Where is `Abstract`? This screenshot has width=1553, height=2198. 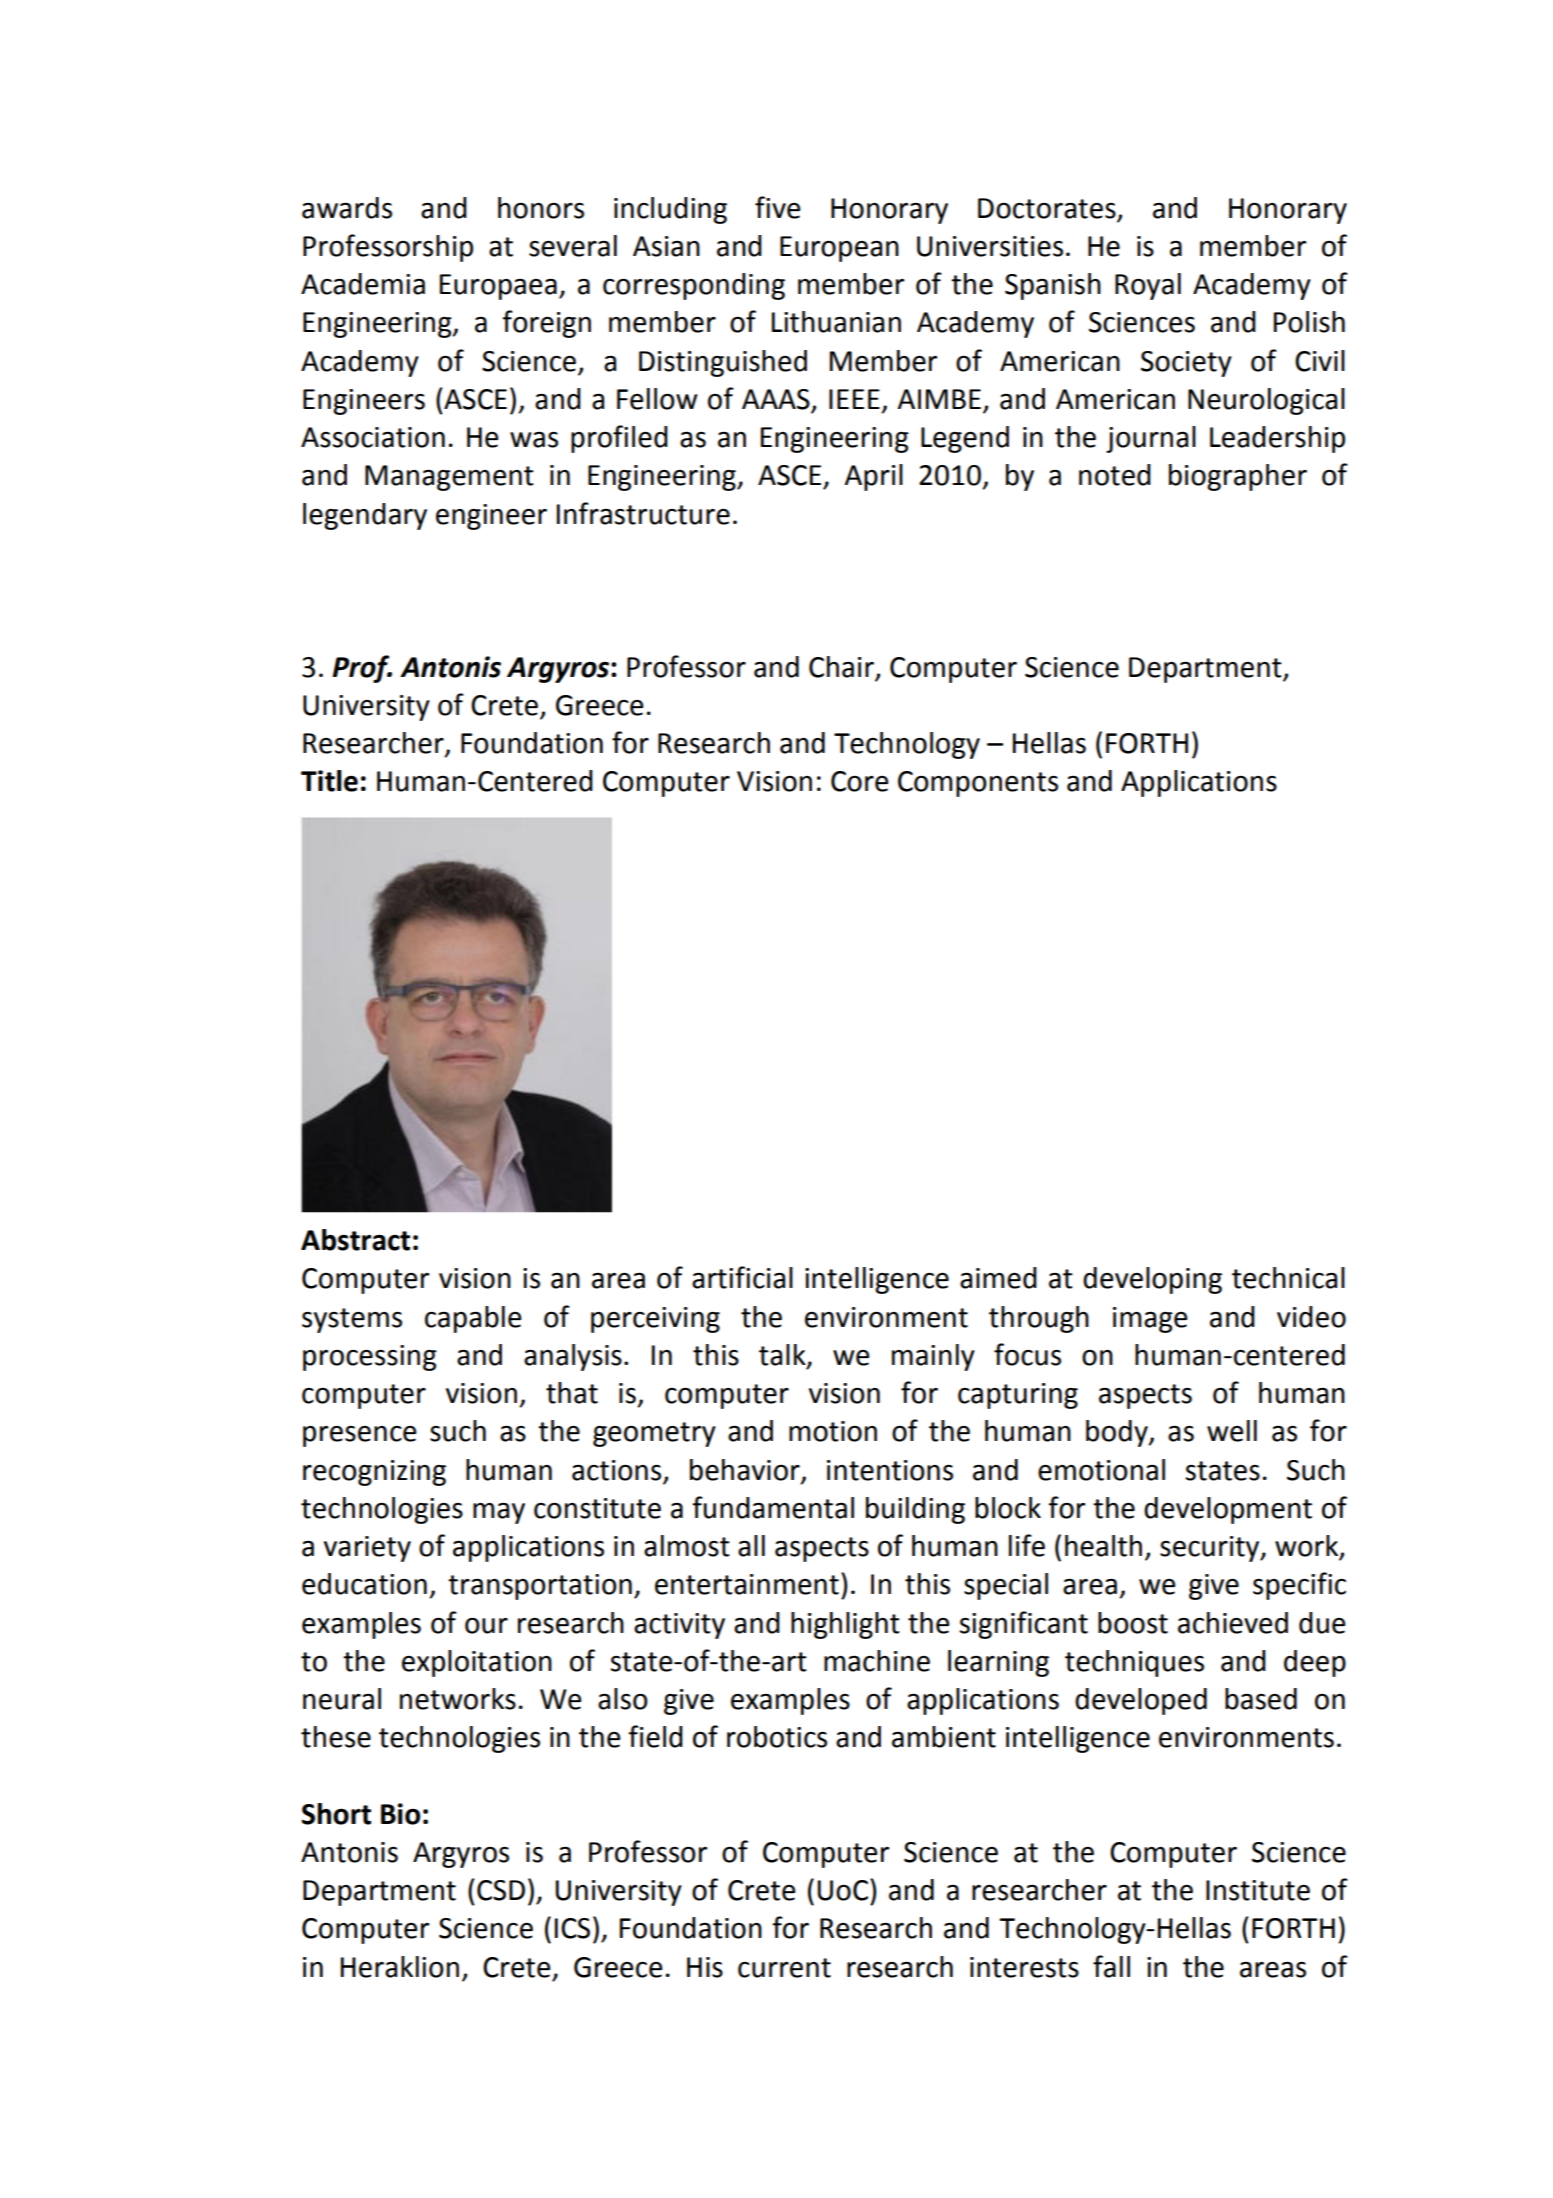 Abstract is located at coordinates (355, 1240).
